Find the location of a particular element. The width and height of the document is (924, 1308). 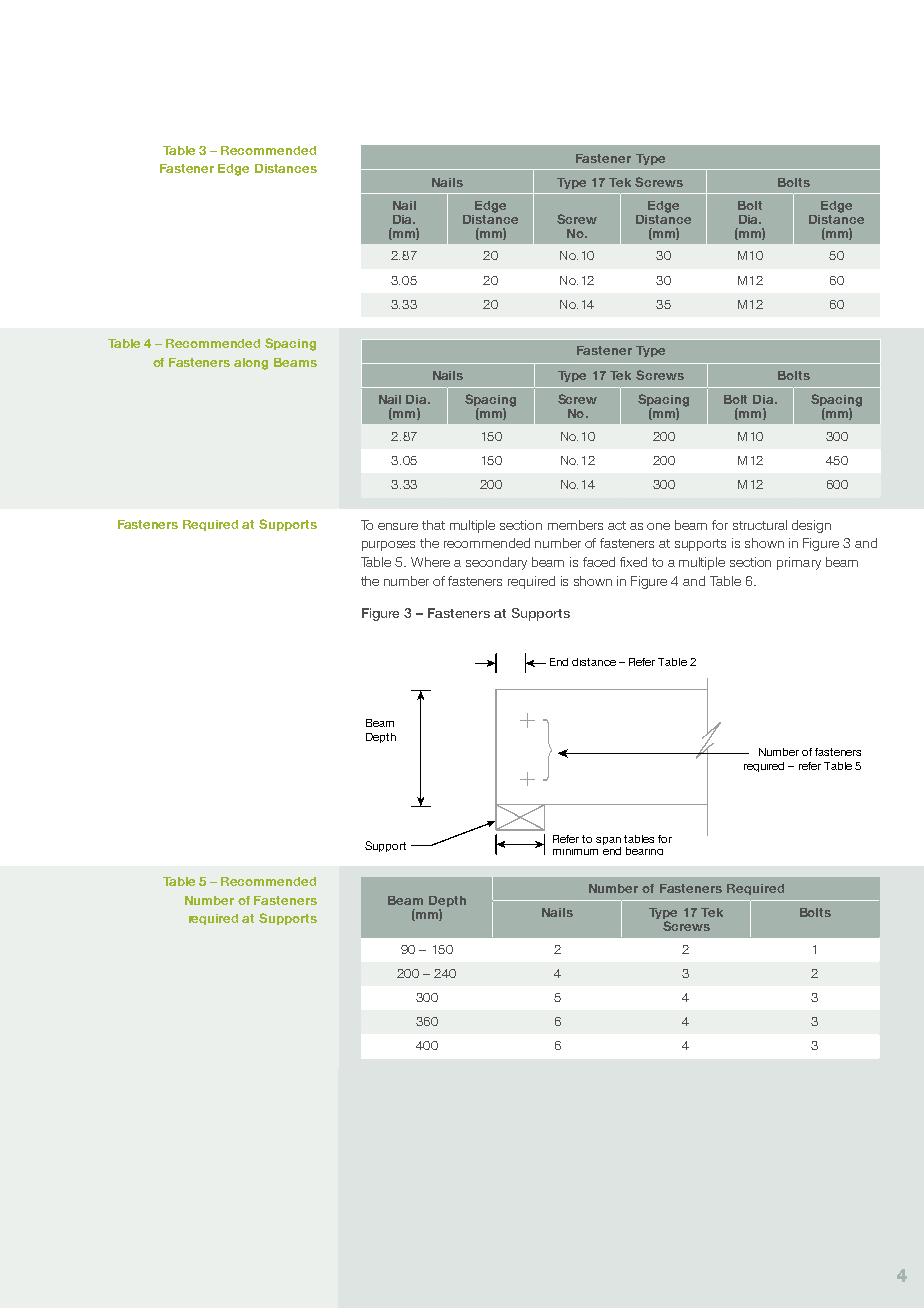

purposes is located at coordinates (388, 546).
